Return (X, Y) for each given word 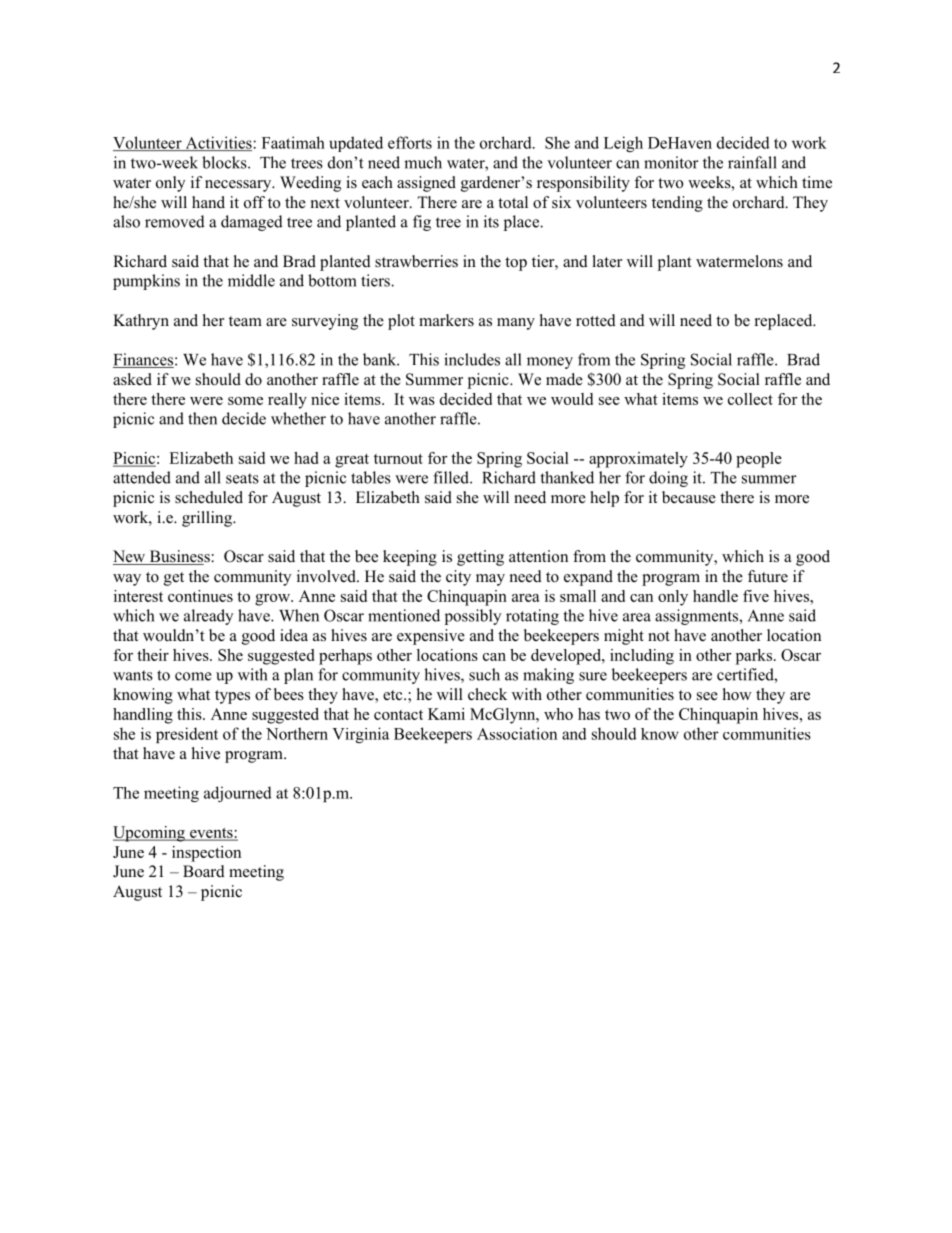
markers (446, 320)
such (484, 674)
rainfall (752, 162)
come (193, 676)
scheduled (209, 497)
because (689, 497)
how (737, 694)
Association (517, 733)
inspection (206, 854)
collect (750, 399)
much (423, 162)
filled (452, 477)
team (245, 321)
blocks (225, 162)
